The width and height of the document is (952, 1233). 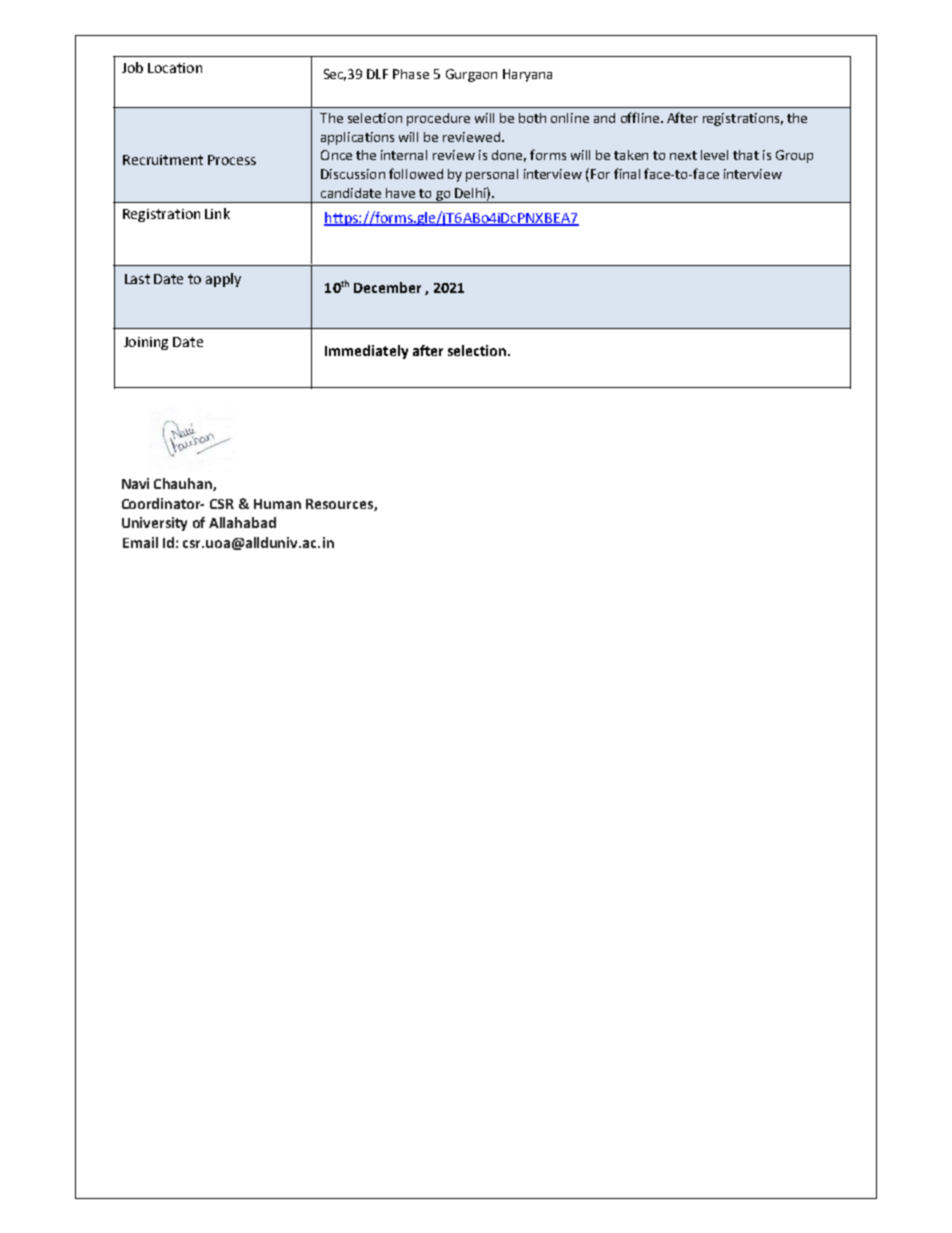 I want to click on final, so click(x=627, y=173).
